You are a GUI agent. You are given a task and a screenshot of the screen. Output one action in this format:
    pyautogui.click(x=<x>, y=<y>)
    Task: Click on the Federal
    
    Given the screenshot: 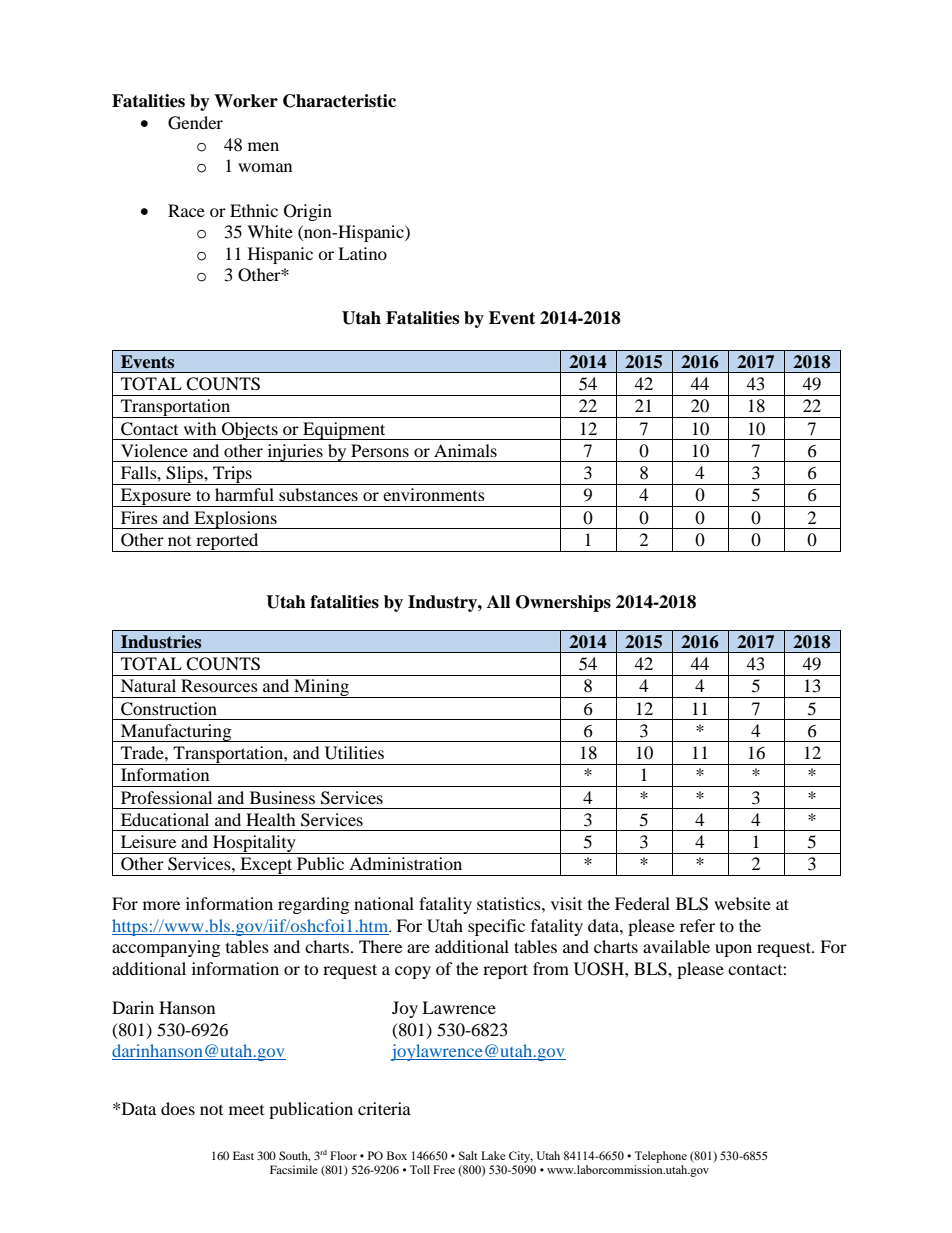 What is the action you would take?
    pyautogui.click(x=642, y=903)
